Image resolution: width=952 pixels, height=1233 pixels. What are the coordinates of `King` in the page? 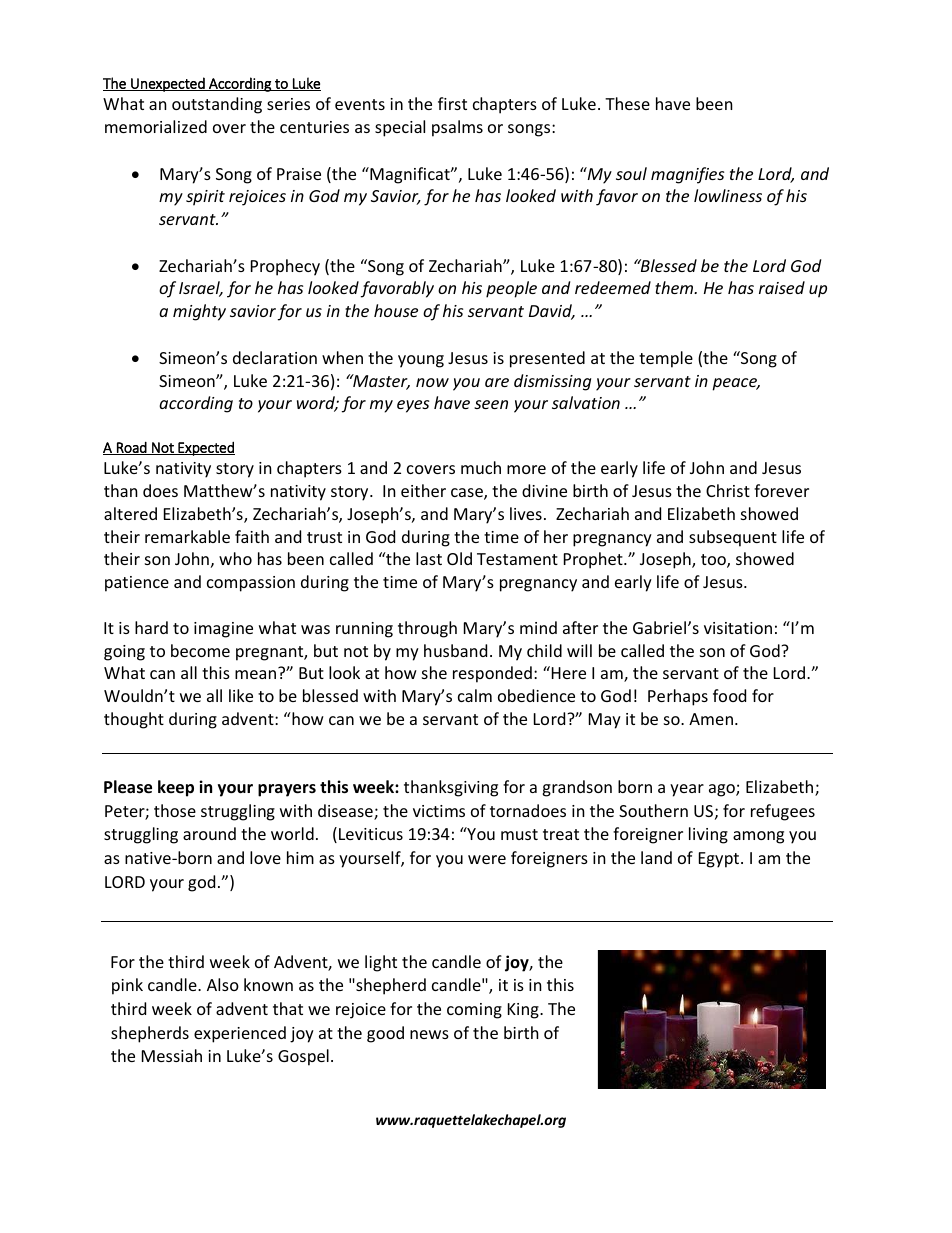 It's located at (524, 1011).
